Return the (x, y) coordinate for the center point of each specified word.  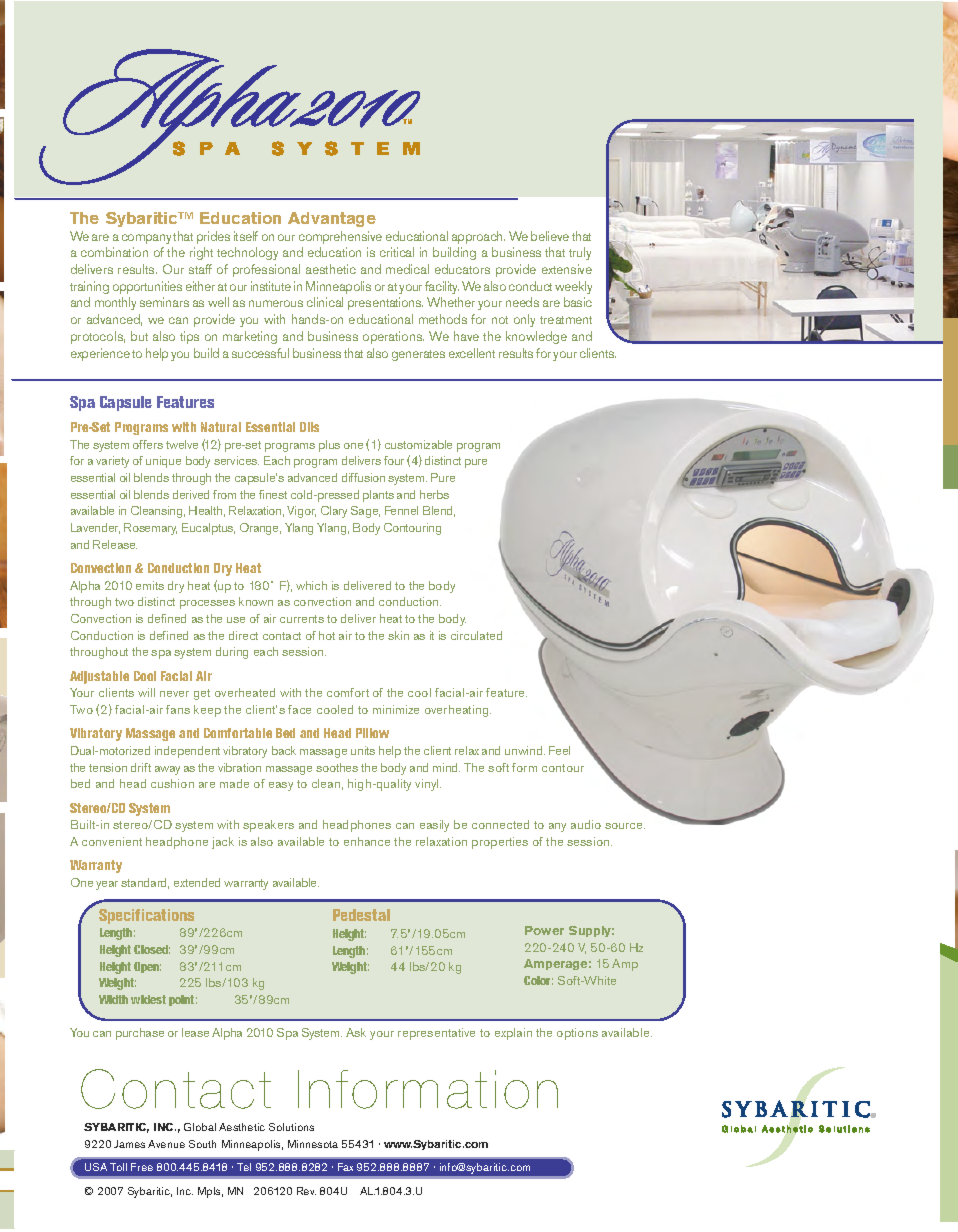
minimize (396, 709)
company (146, 239)
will (146, 692)
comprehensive (340, 237)
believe (550, 236)
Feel (559, 750)
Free (142, 1167)
